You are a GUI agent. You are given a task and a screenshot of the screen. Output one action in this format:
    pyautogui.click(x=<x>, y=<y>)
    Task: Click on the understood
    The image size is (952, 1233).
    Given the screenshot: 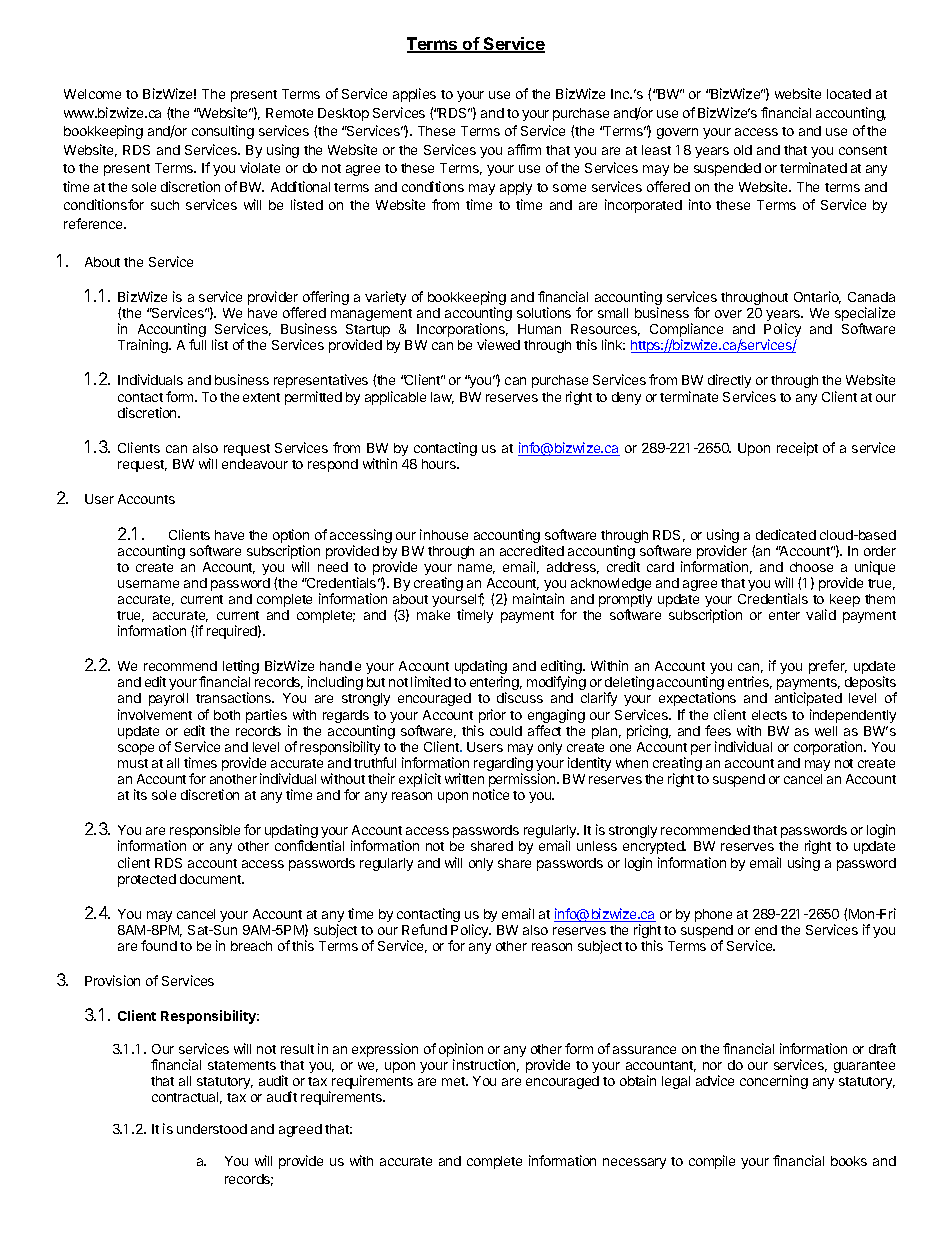 What is the action you would take?
    pyautogui.click(x=212, y=1129)
